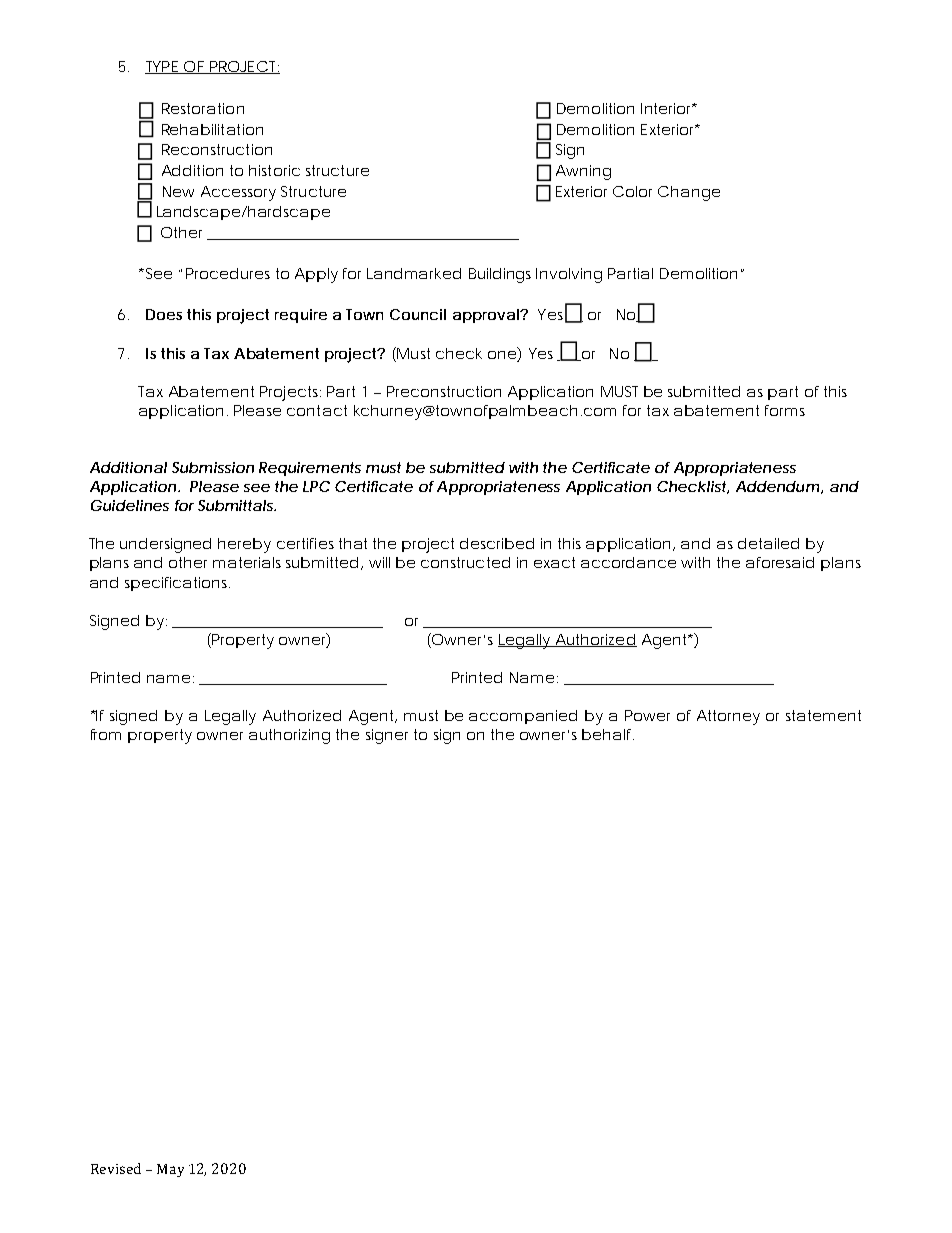  What do you see at coordinates (465, 562) in the screenshot?
I see `constructed` at bounding box center [465, 562].
